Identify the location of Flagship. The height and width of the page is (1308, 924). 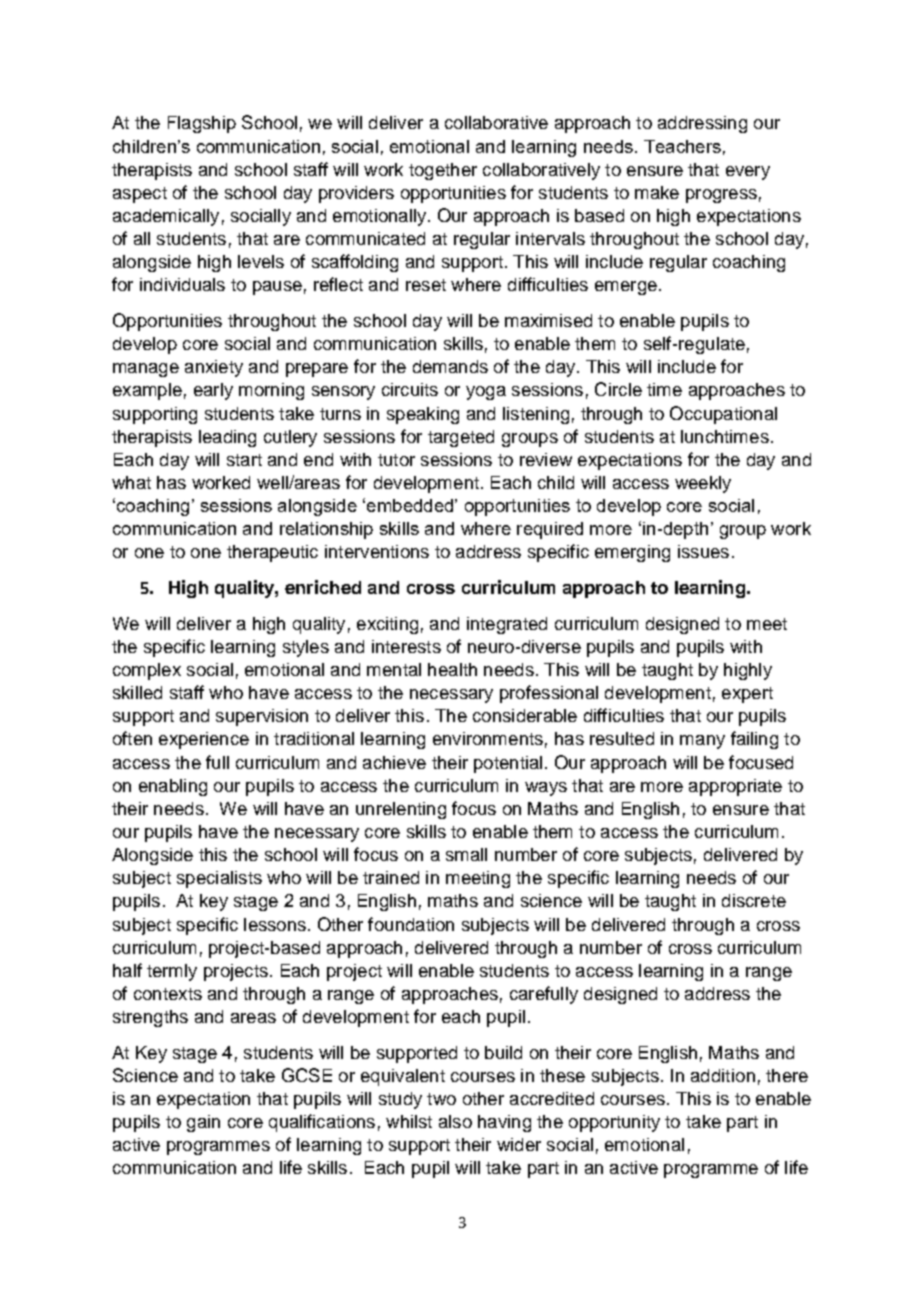
(202, 124).
